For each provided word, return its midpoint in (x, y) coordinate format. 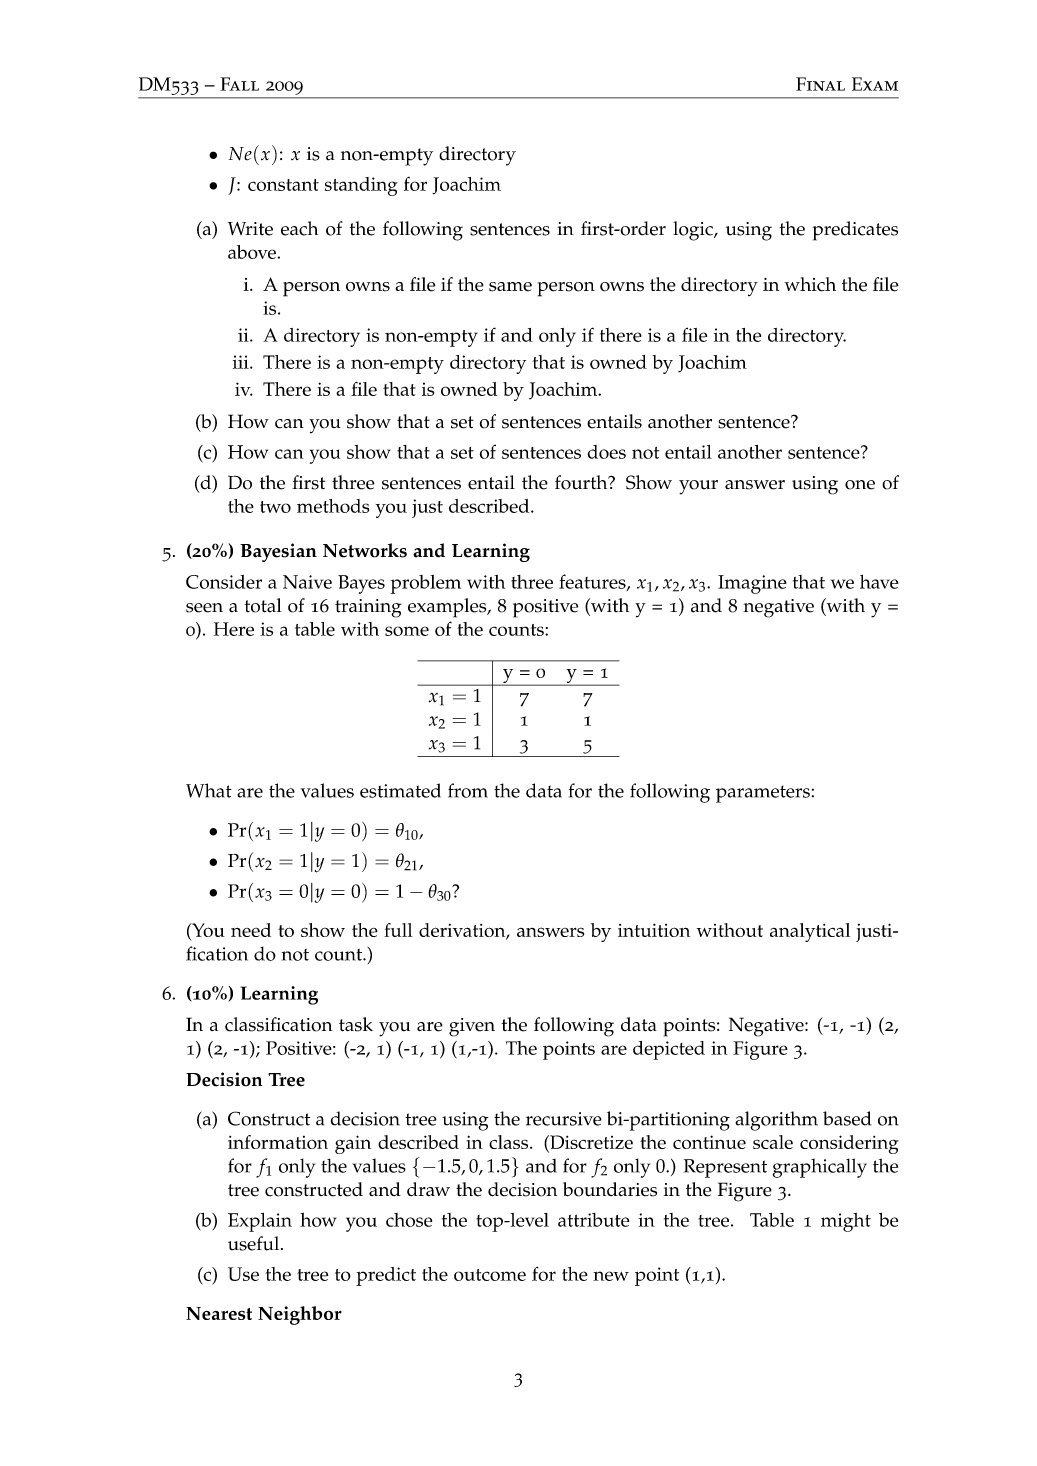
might (846, 1222)
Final (820, 84)
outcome (490, 1275)
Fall (239, 84)
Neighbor (300, 1315)
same (510, 287)
